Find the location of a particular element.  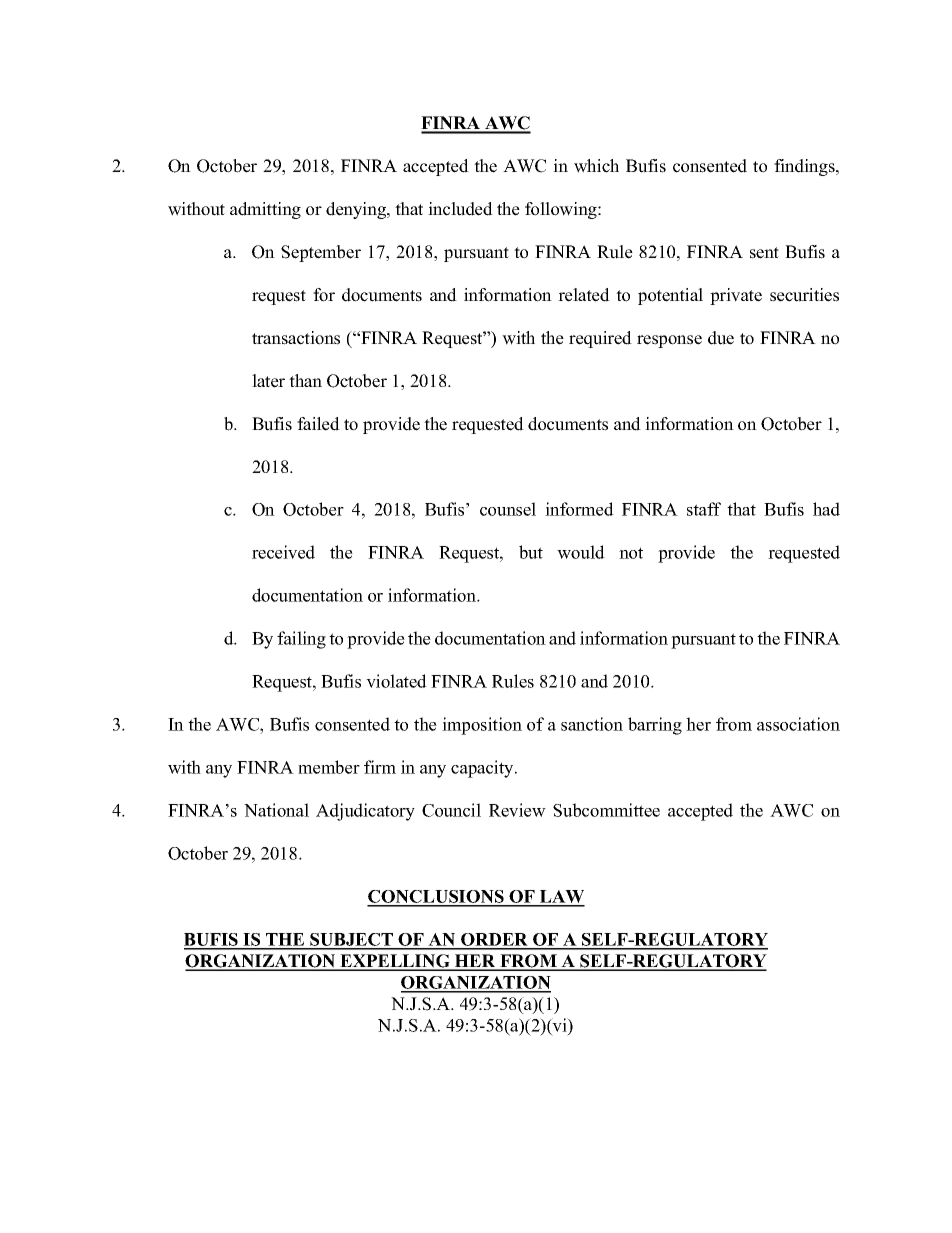

LAW is located at coordinates (561, 898).
